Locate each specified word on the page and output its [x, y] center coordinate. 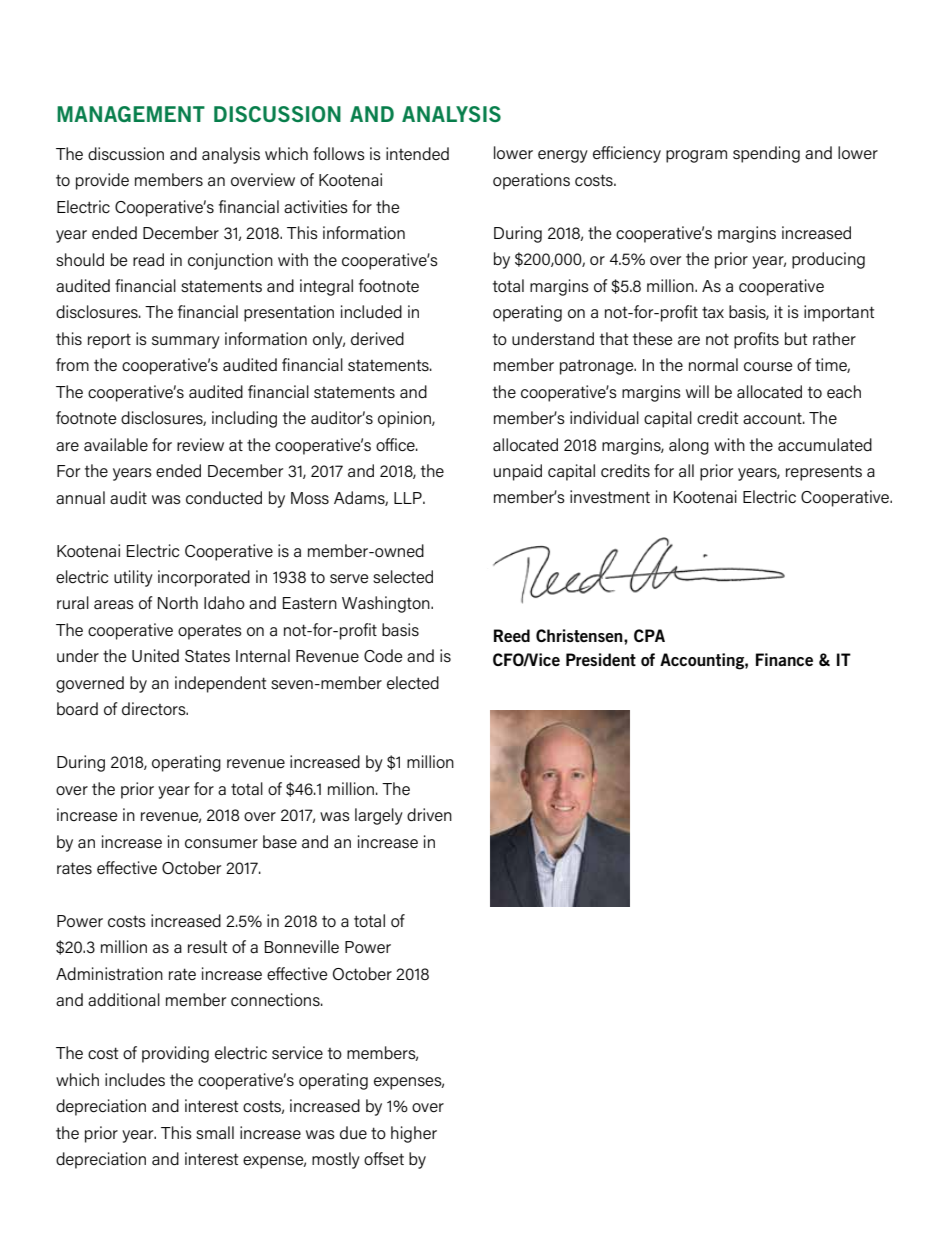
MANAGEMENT [131, 114]
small [215, 1132]
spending [766, 154]
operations [531, 181]
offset [384, 1159]
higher [414, 1134]
